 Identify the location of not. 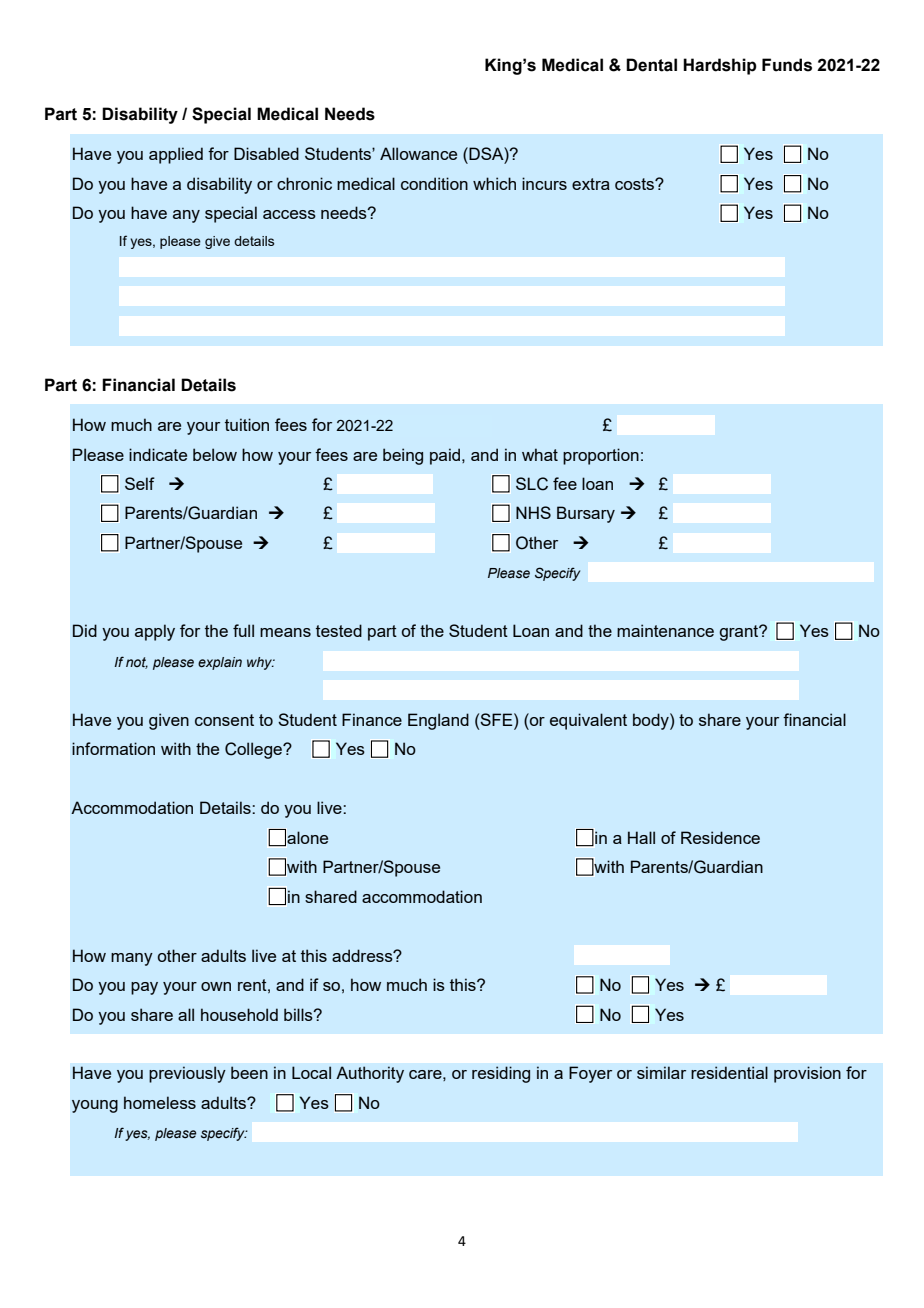
(137, 663).
